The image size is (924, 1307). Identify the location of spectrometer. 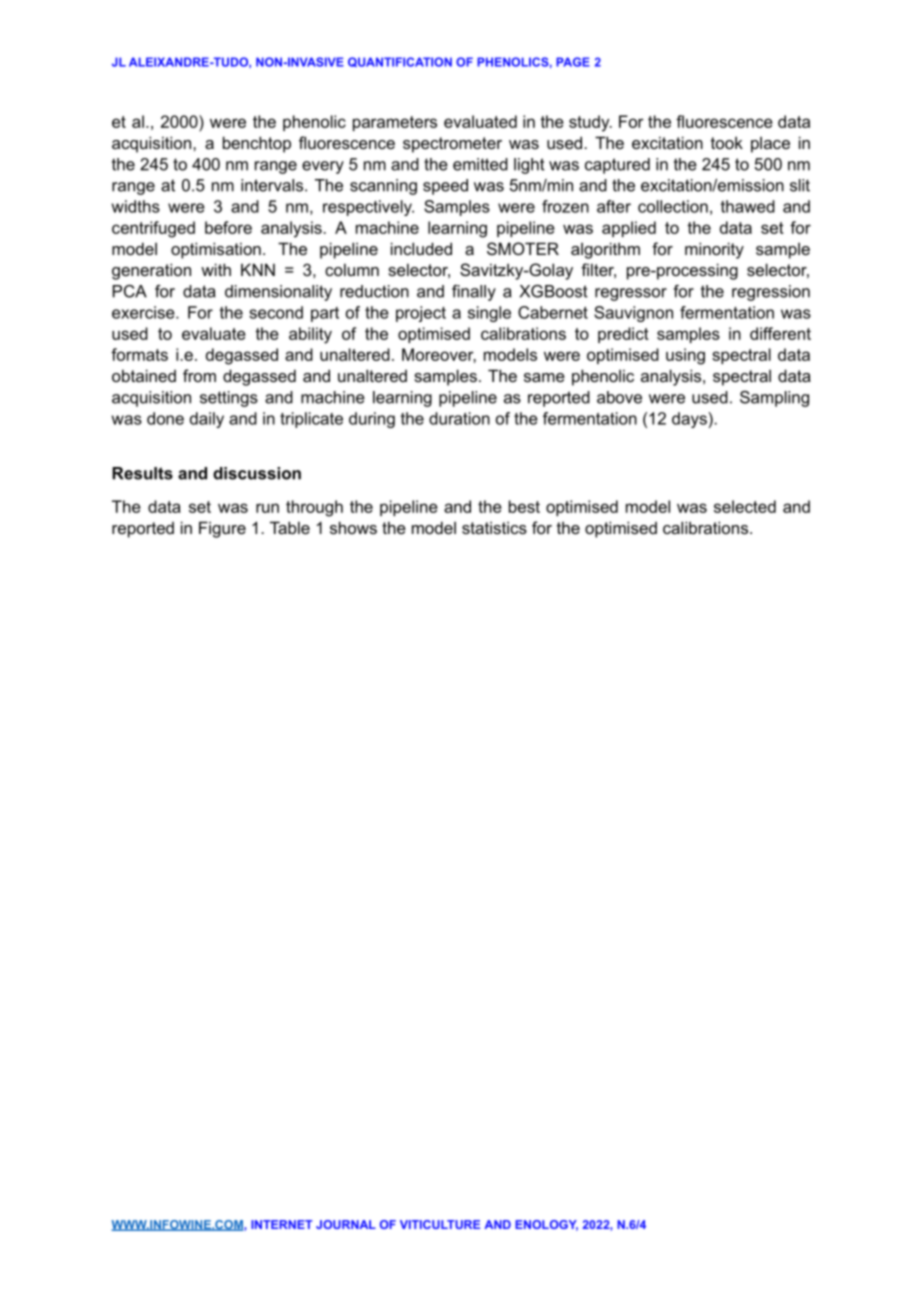
(452, 145).
